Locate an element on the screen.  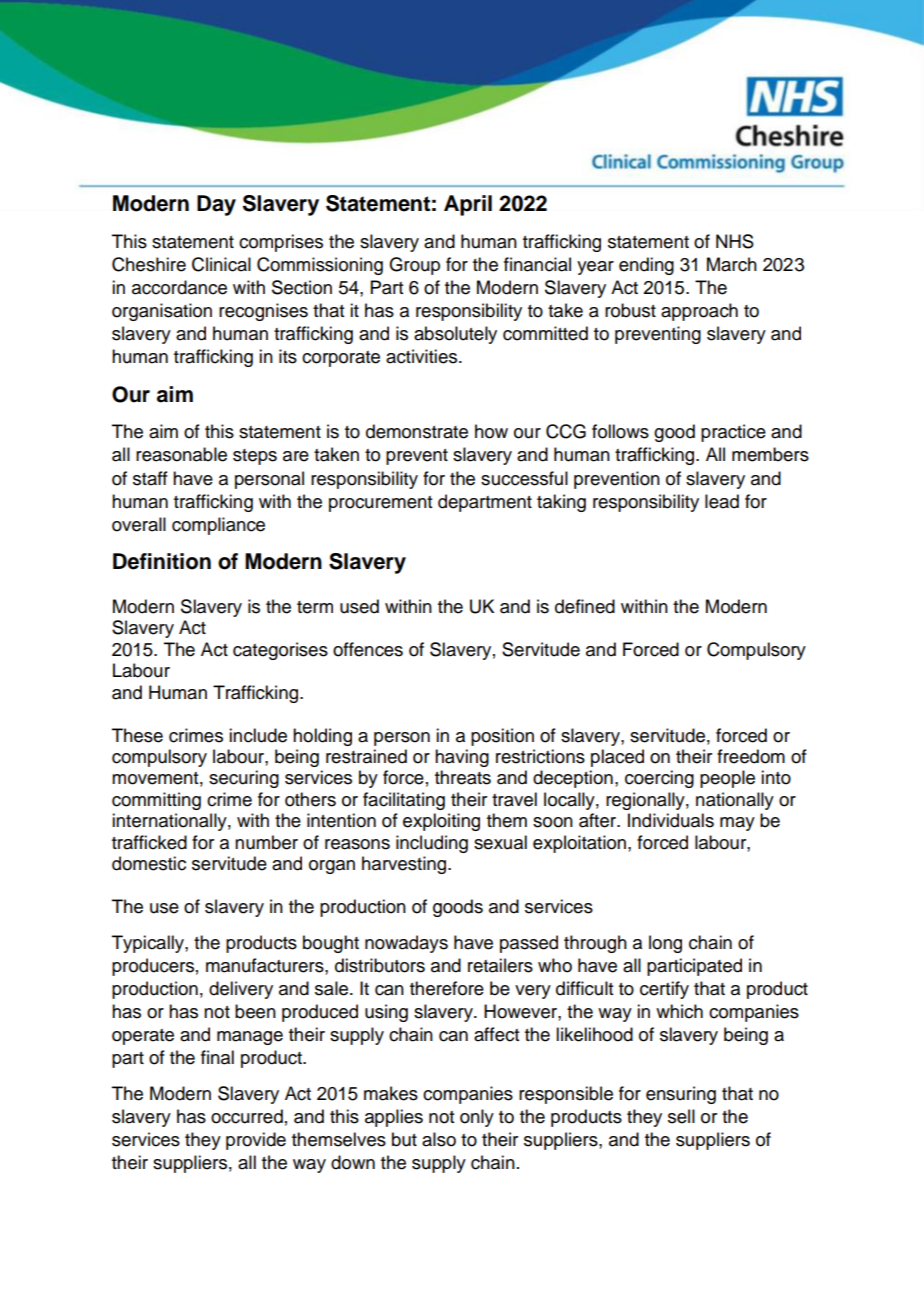
April is located at coordinates (468, 205).
